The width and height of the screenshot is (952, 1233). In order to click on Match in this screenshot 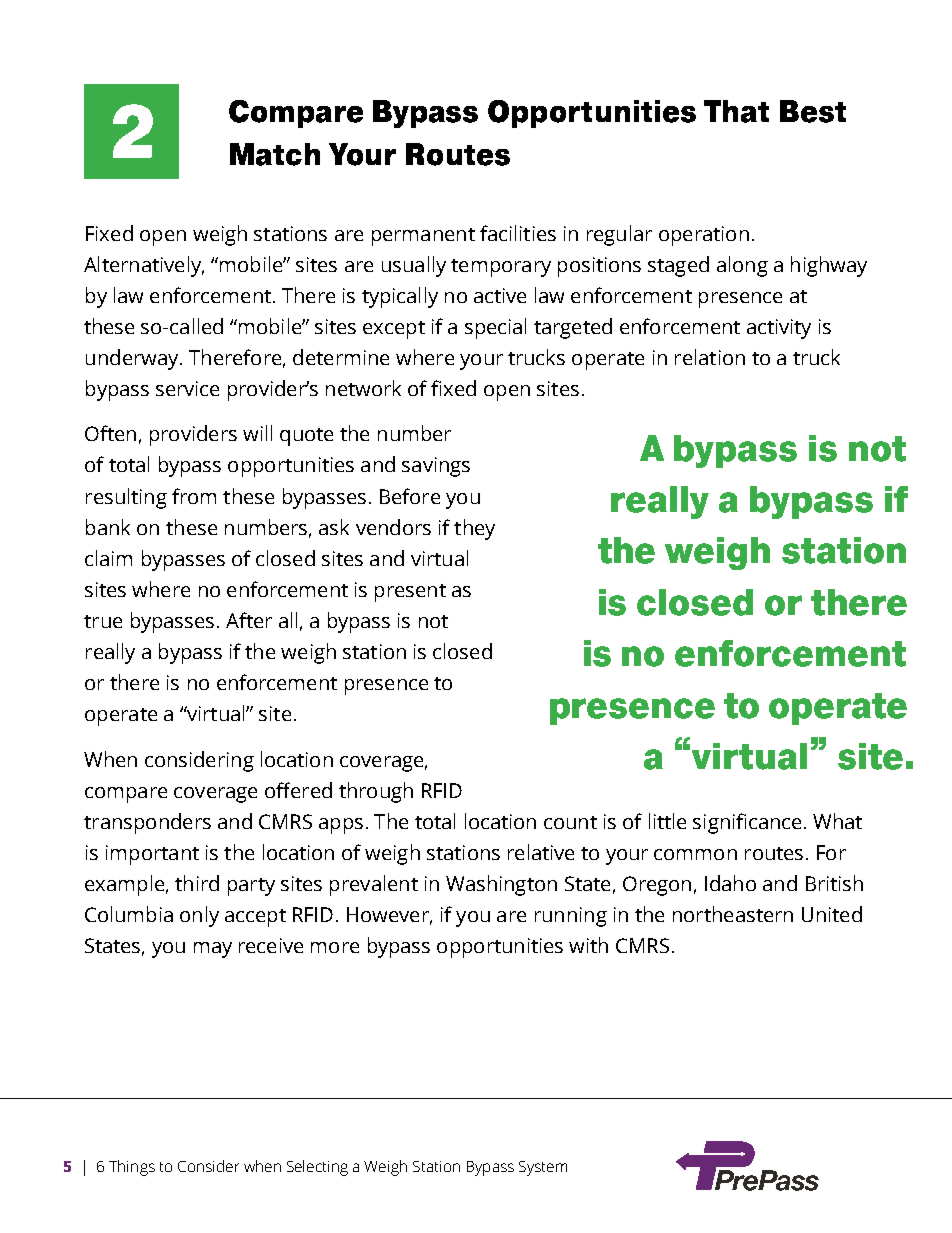, I will do `click(275, 154)`.
